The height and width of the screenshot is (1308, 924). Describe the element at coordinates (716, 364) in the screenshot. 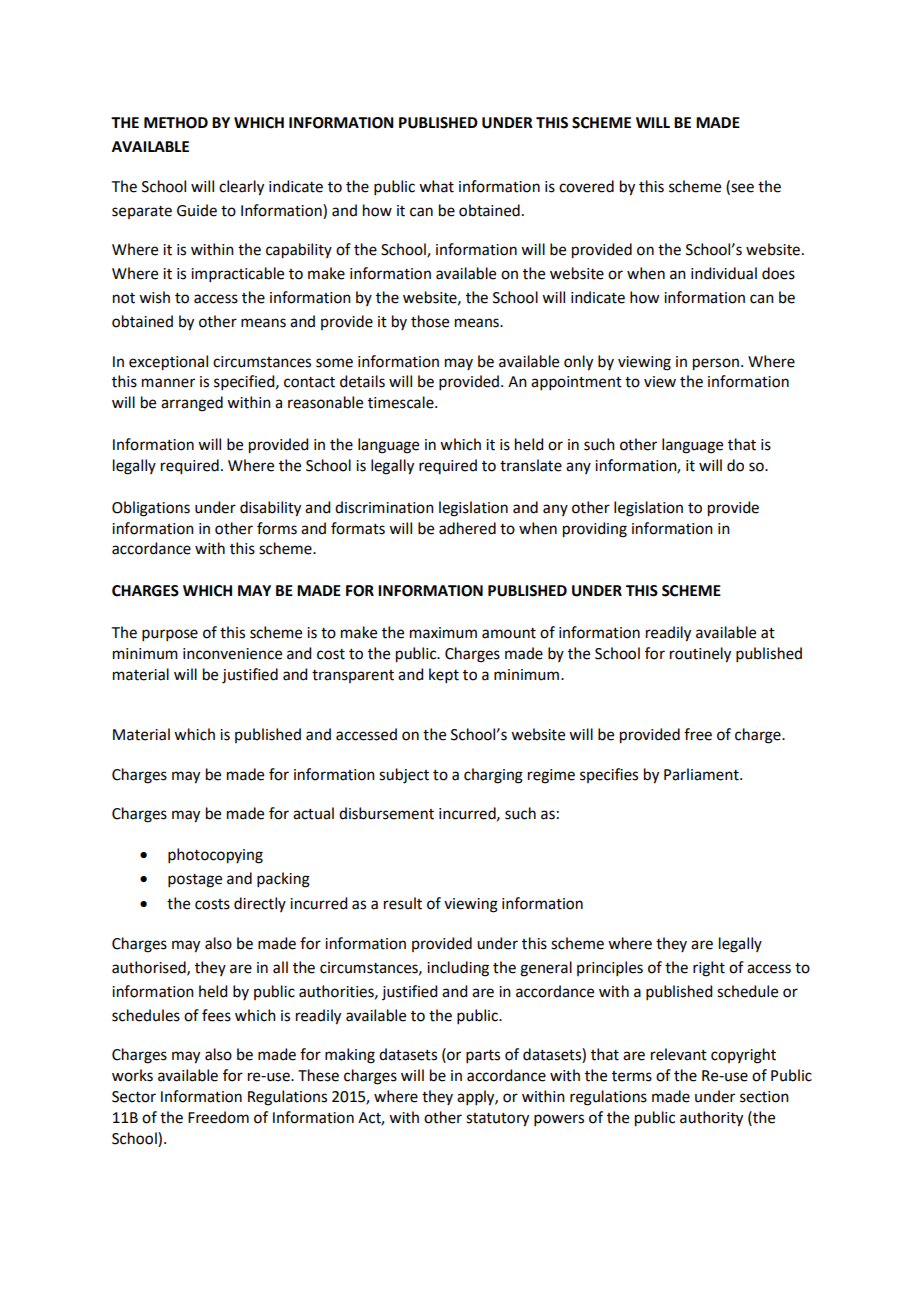

I see `person` at that location.
